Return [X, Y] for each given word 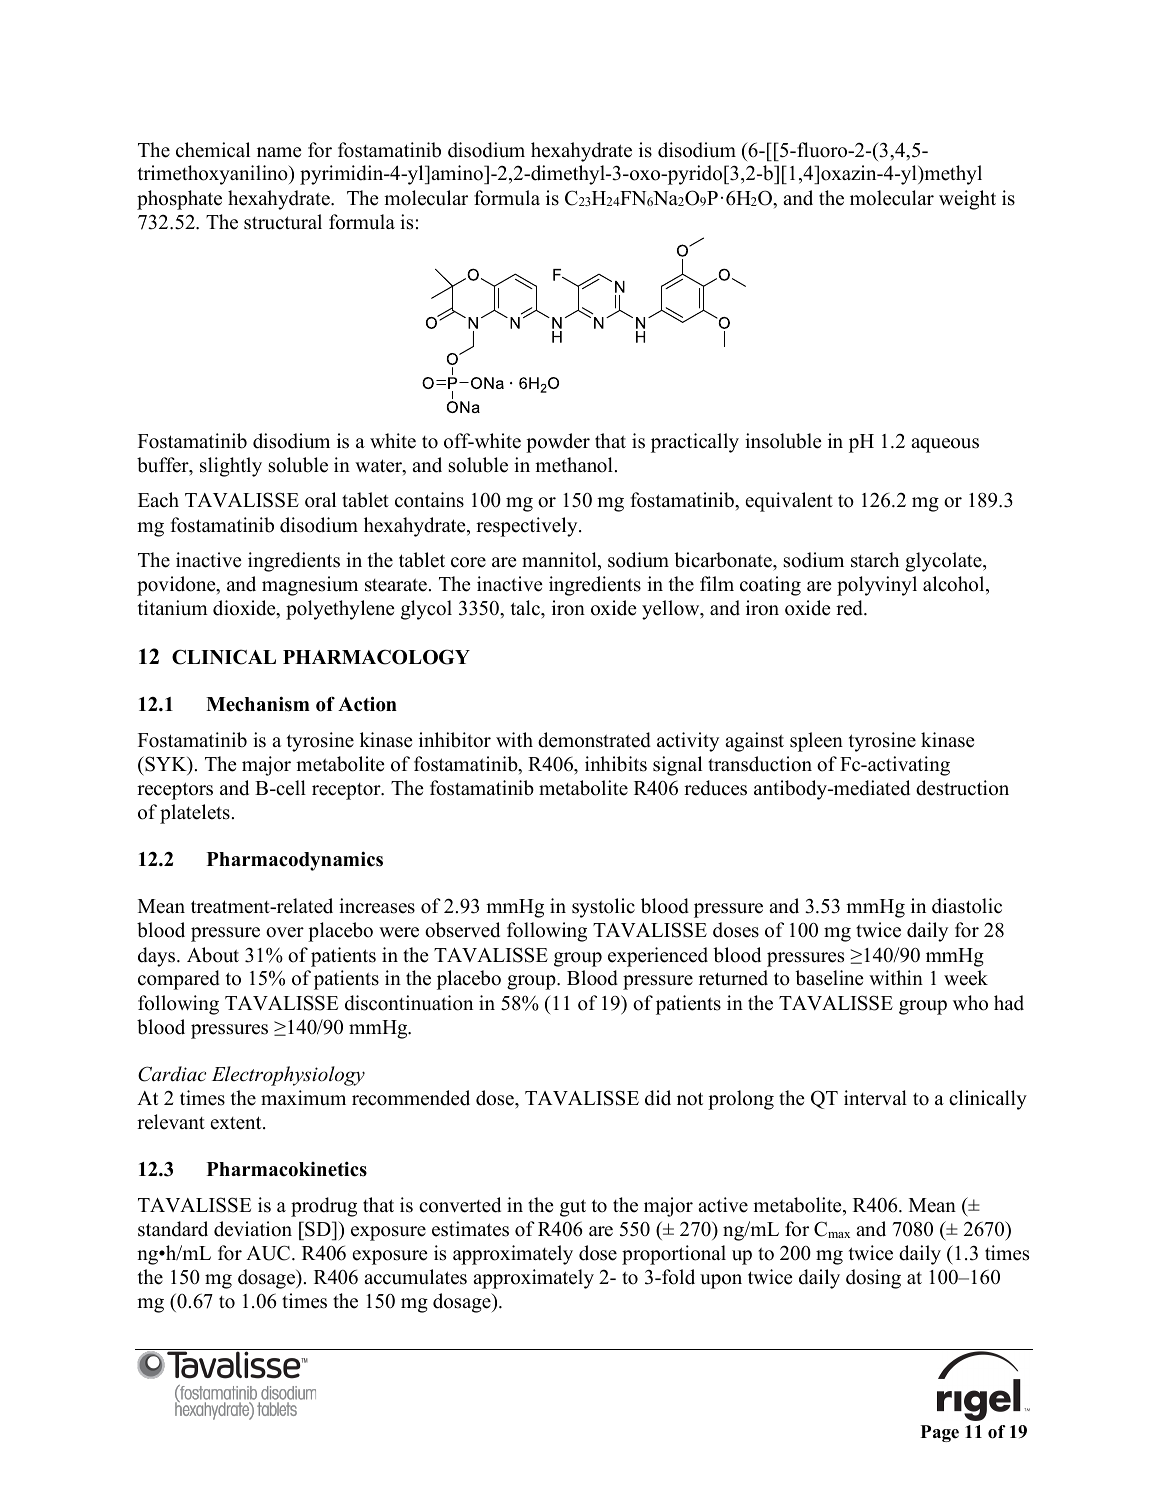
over [285, 932]
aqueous [945, 445]
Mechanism [258, 704]
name [279, 152]
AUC [268, 1253]
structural [283, 222]
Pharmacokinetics [287, 1169]
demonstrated [594, 740]
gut [573, 1208]
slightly [231, 467]
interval [875, 1098]
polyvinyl [877, 586]
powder [558, 443]
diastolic [967, 906]
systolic [603, 908]
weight [967, 200]
